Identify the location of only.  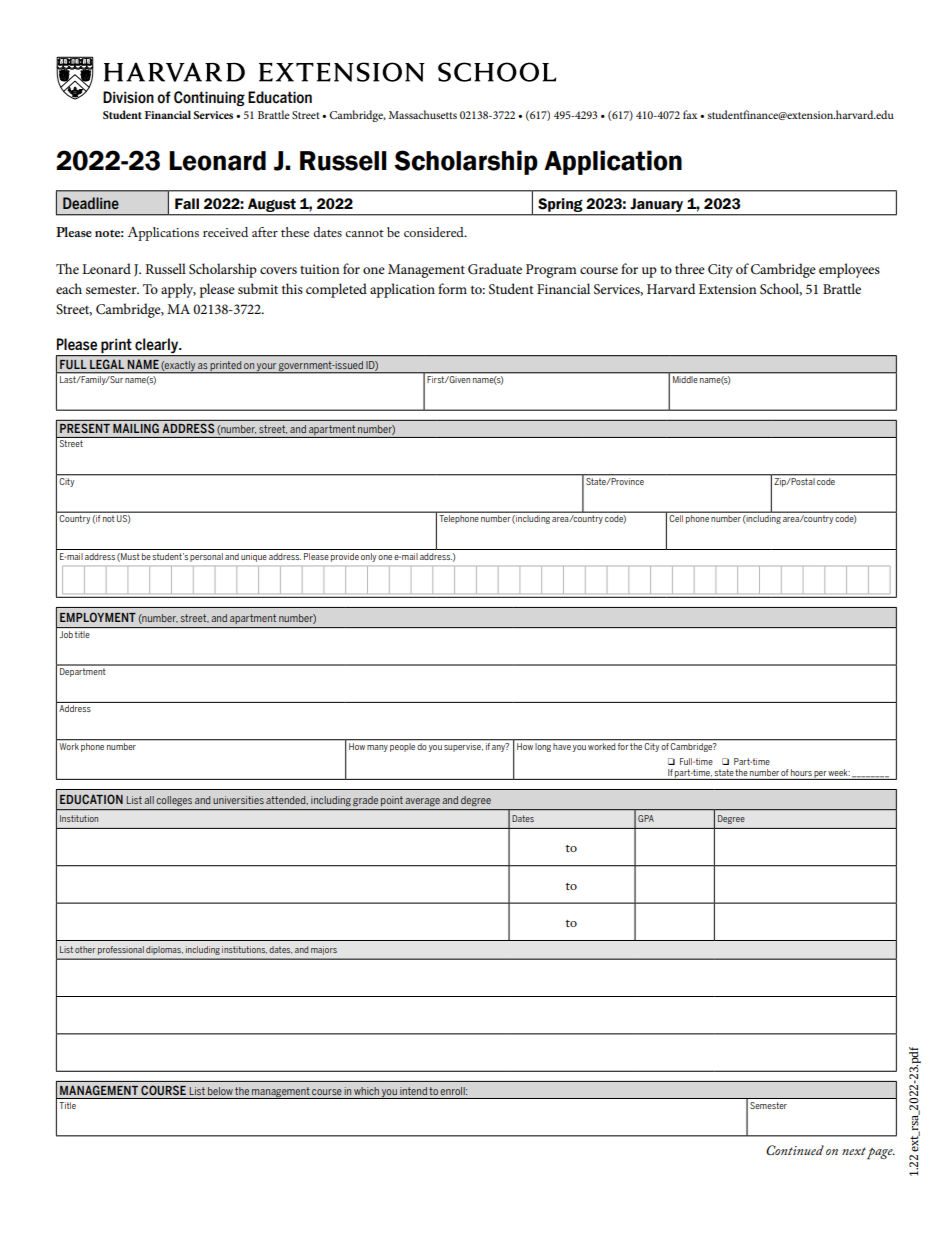
(368, 557).
